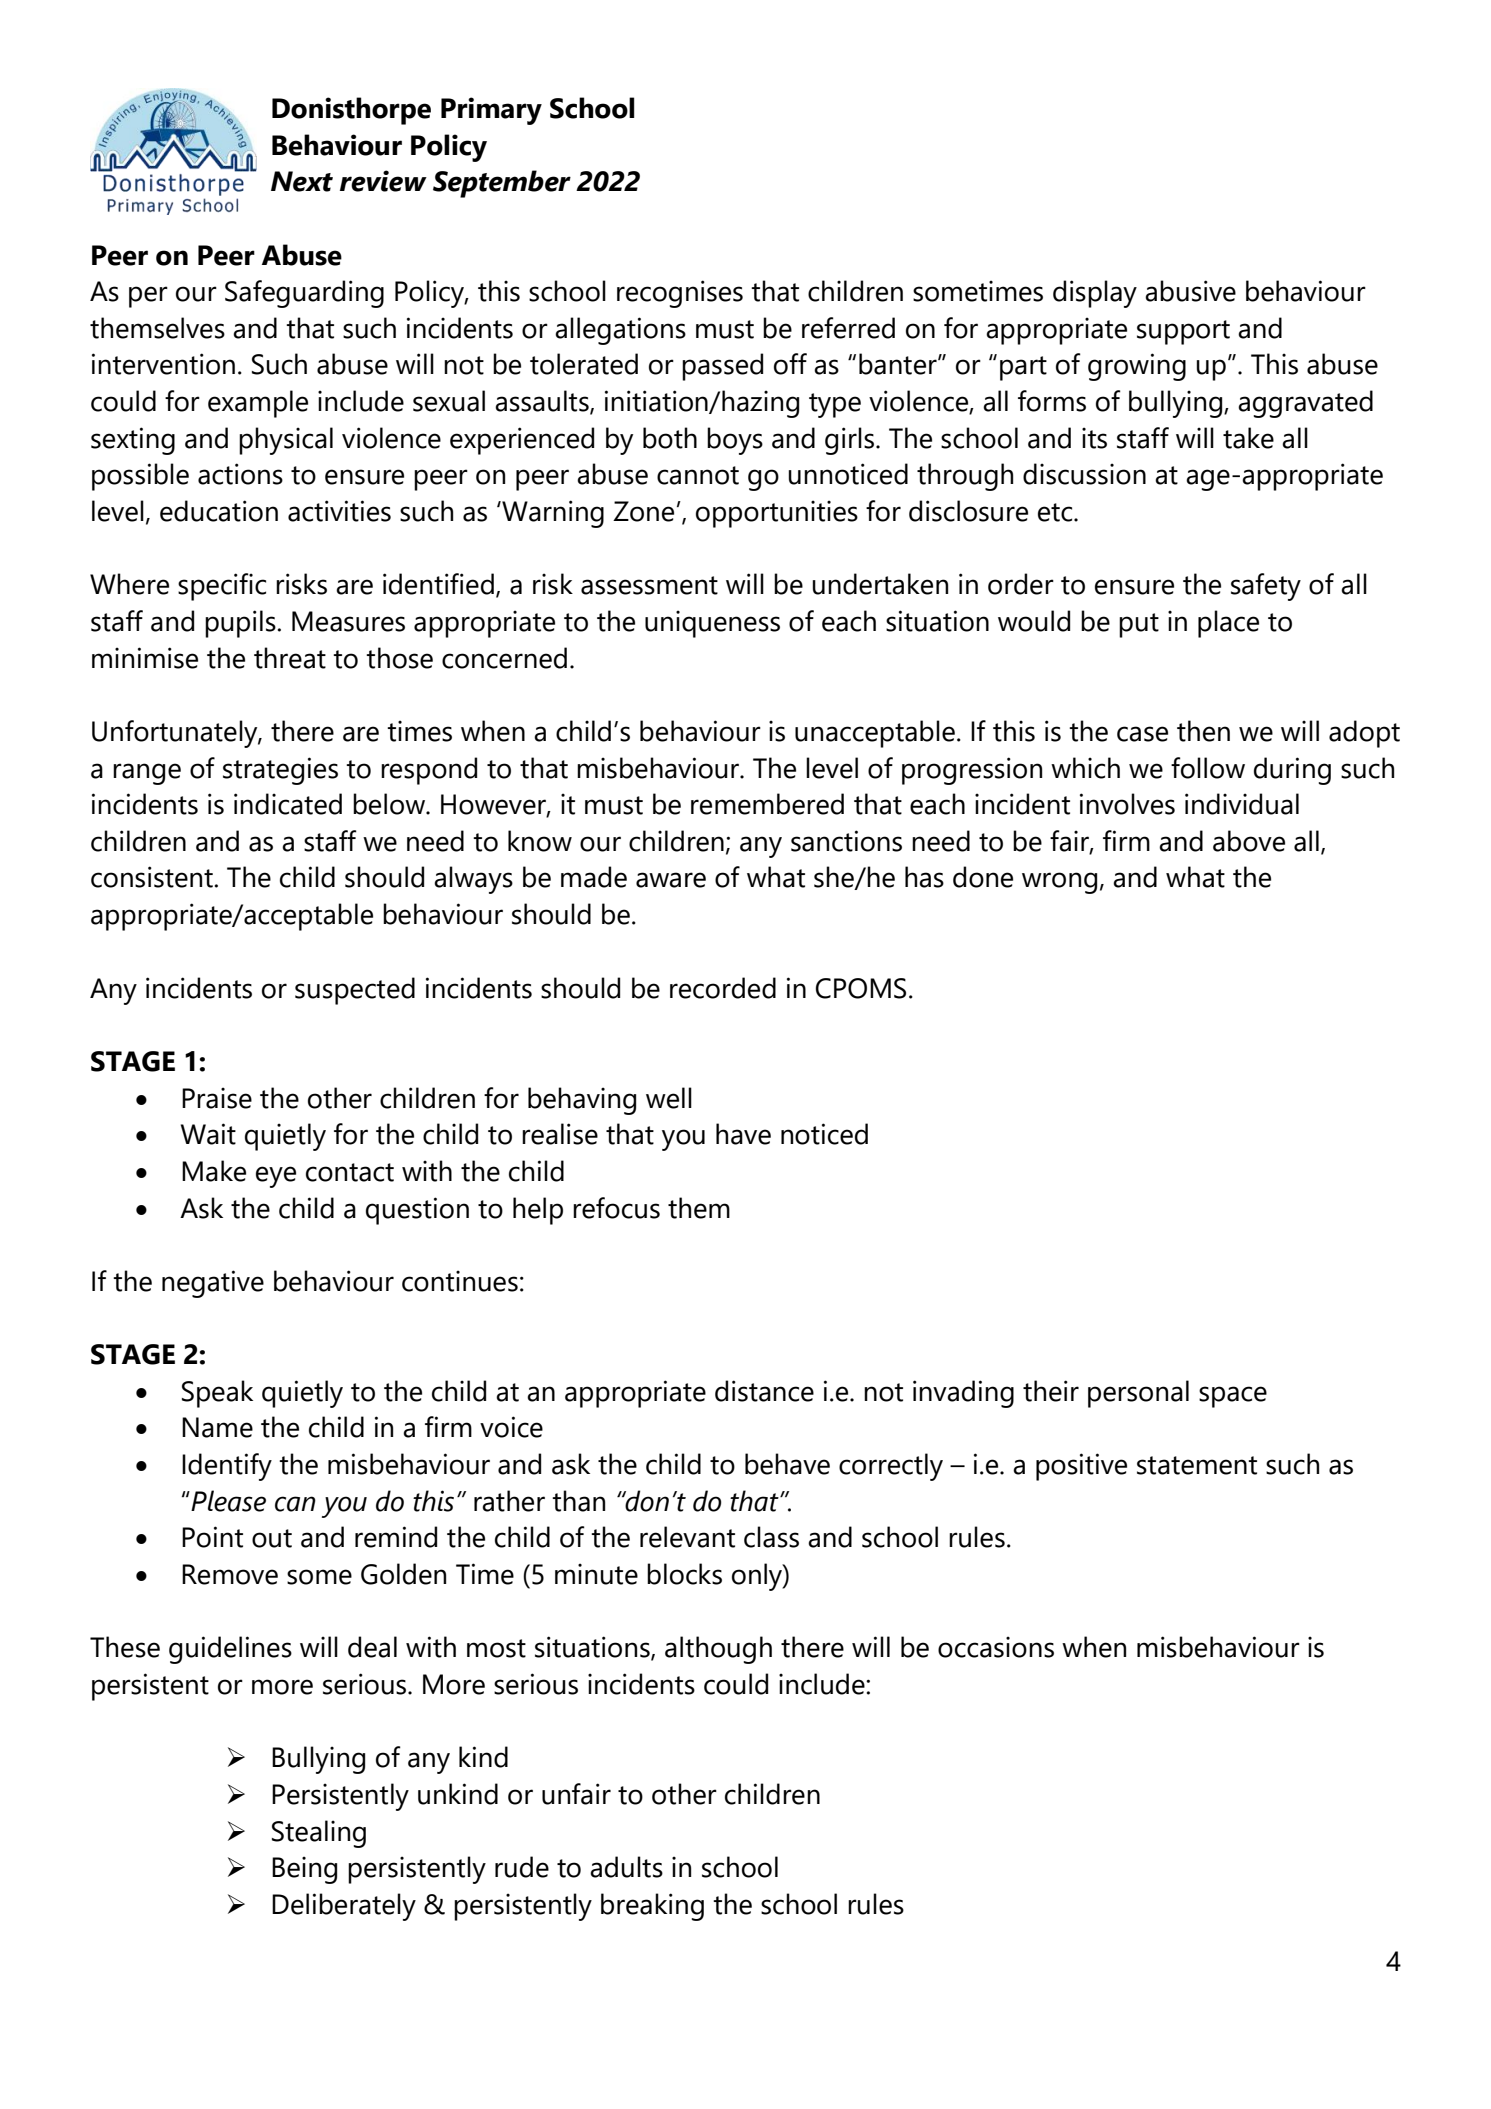 The height and width of the screenshot is (2109, 1491). Describe the element at coordinates (1190, 291) in the screenshot. I see `abusive` at that location.
